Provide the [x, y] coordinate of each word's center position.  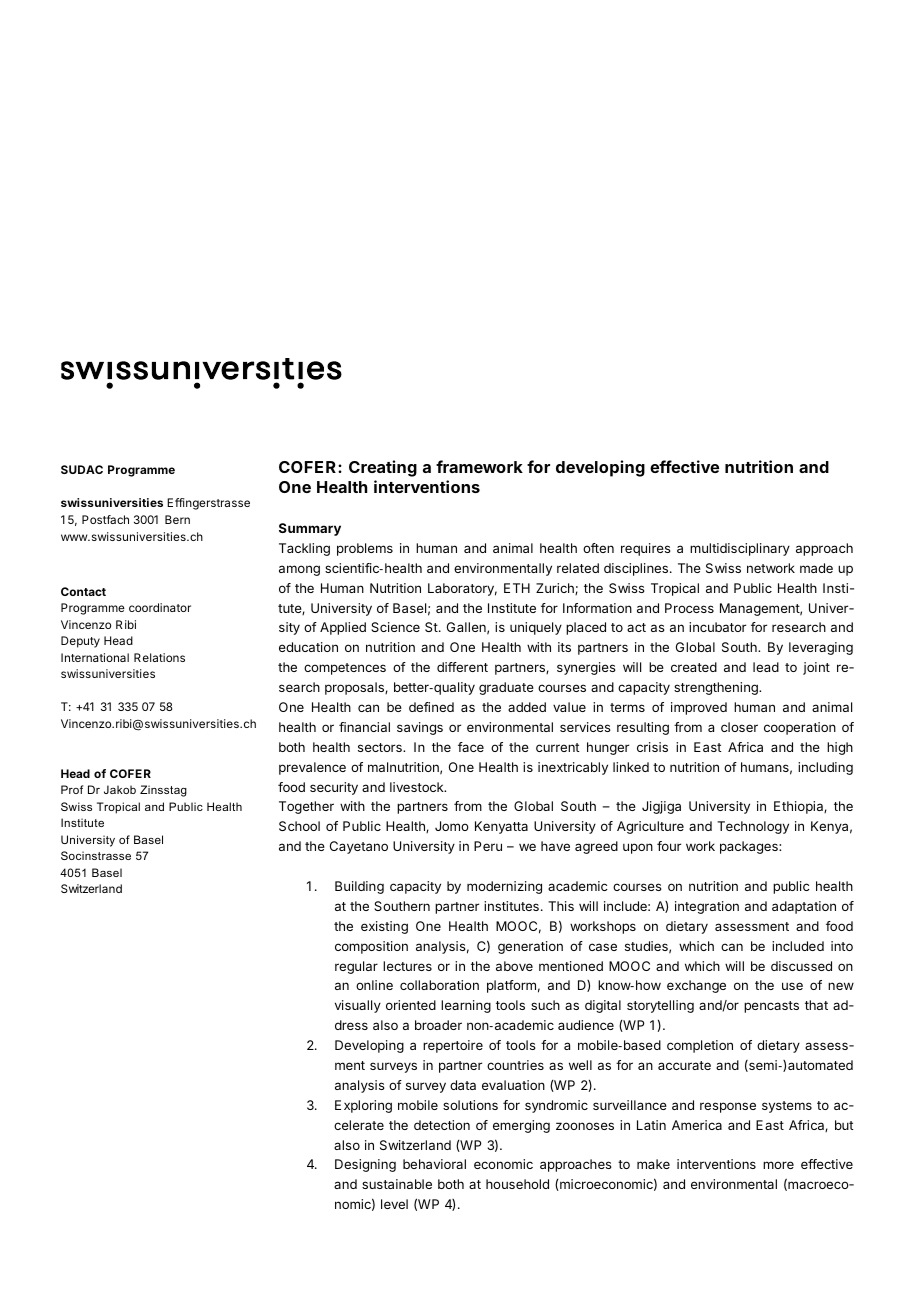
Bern [177, 519]
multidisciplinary [740, 549]
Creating [383, 468]
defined [431, 707]
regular [356, 967]
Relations [159, 657]
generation [530, 947]
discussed [801, 966]
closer [739, 727]
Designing [365, 1165]
